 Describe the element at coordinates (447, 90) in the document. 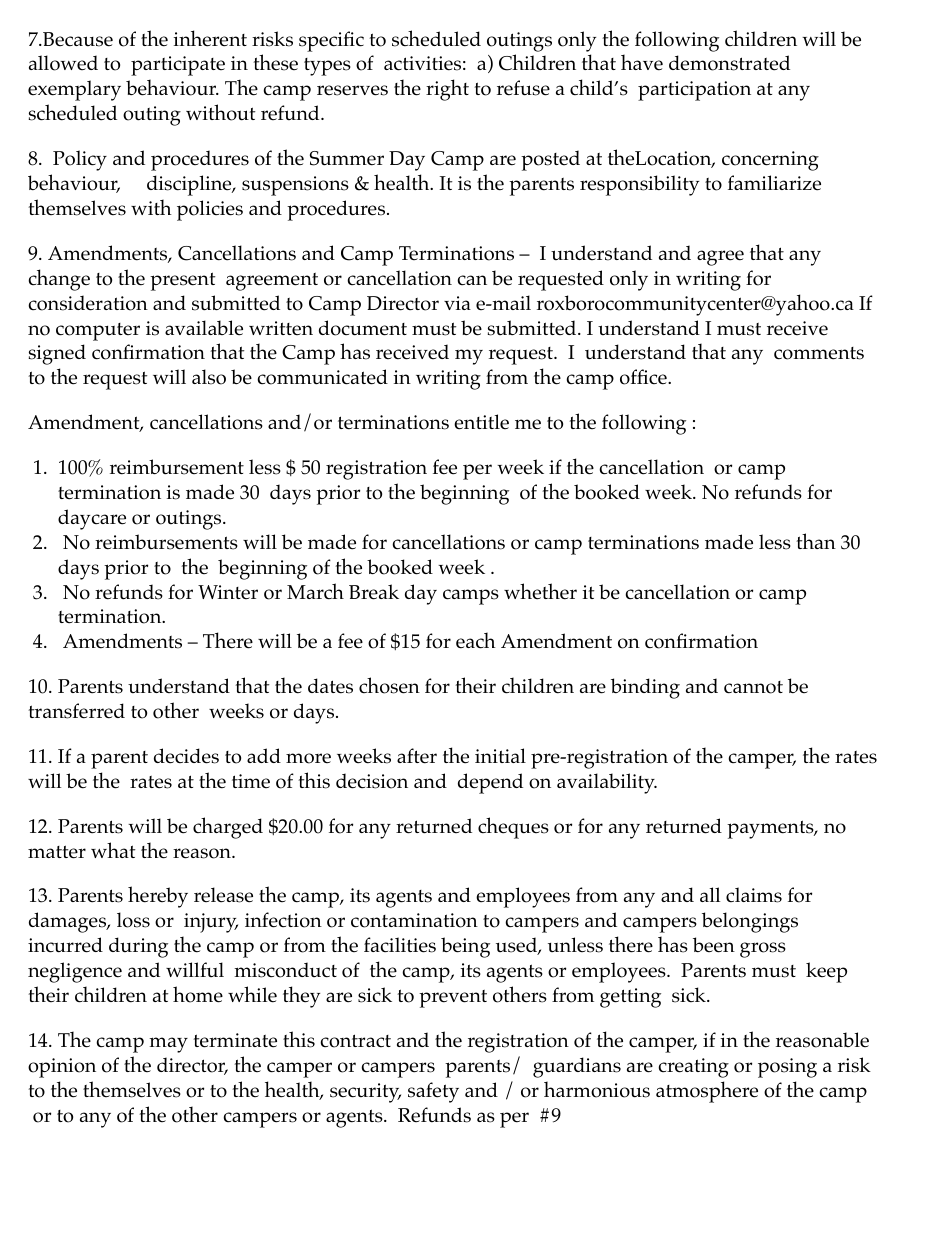

I see `right` at that location.
